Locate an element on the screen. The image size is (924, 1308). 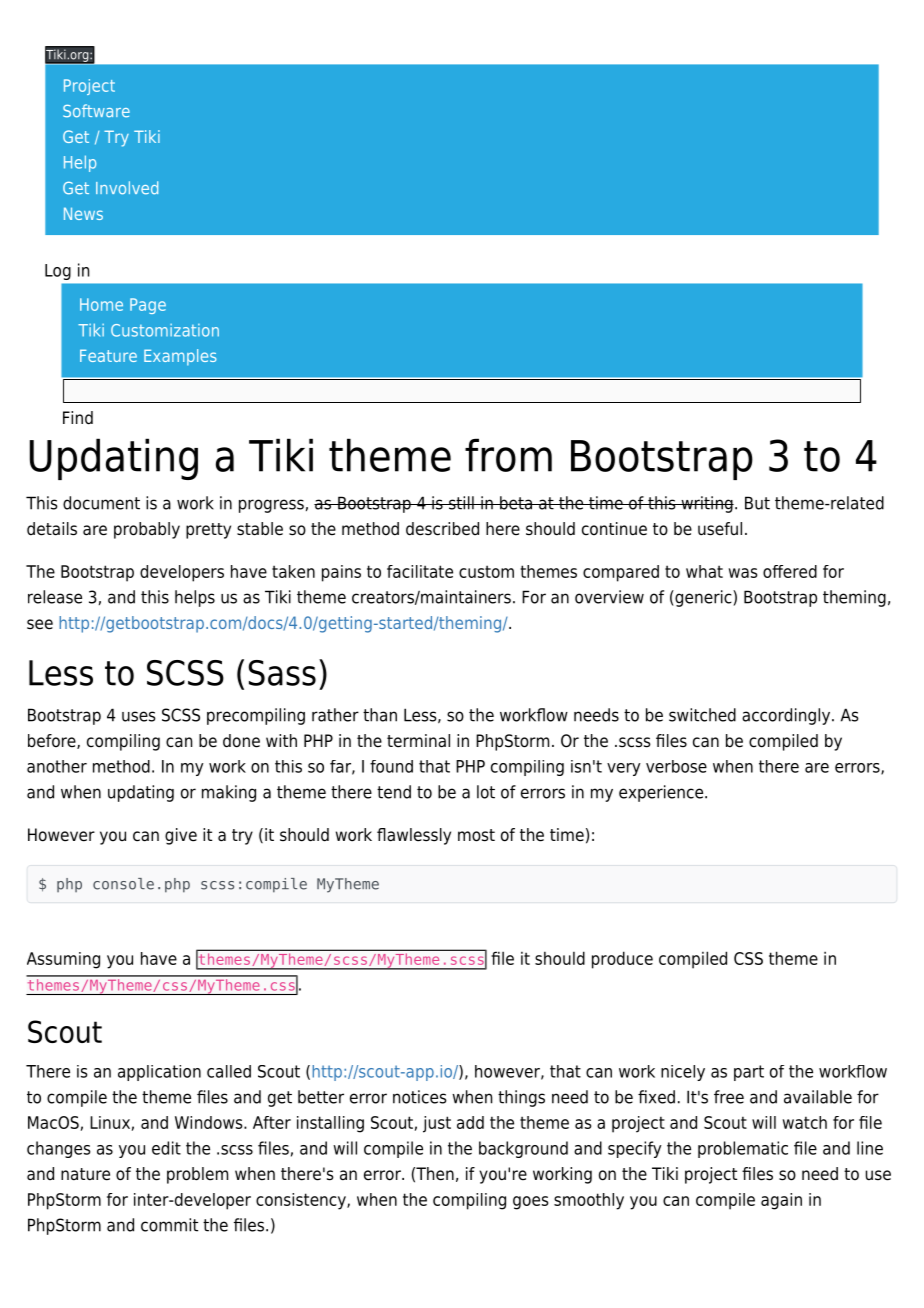
from is located at coordinates (508, 455).
